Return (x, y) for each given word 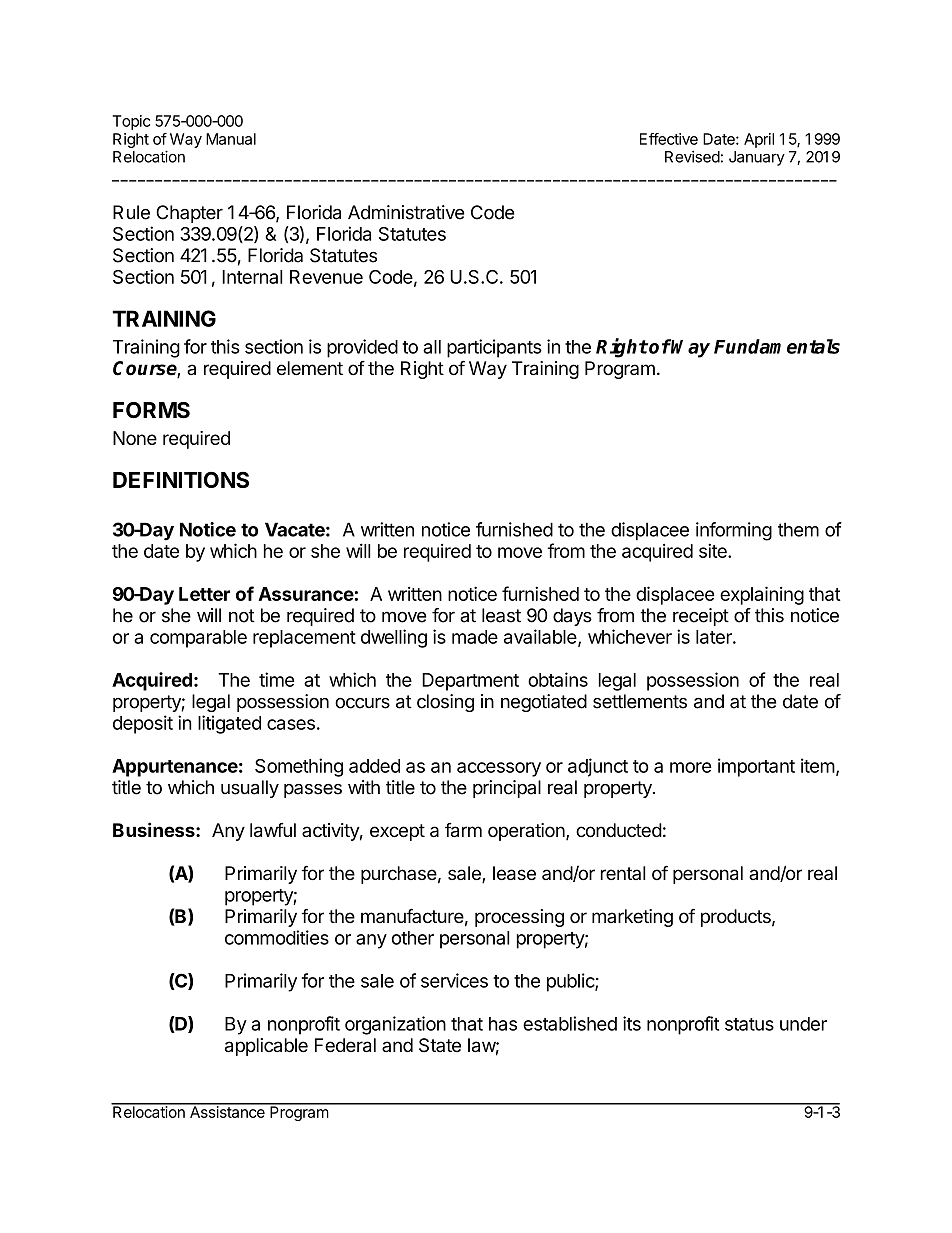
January (757, 158)
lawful (273, 830)
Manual (231, 139)
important (756, 767)
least (501, 615)
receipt (701, 617)
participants (494, 348)
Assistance (227, 1111)
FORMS (151, 410)
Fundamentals (777, 346)
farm (463, 830)
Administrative (406, 212)
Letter (204, 594)
